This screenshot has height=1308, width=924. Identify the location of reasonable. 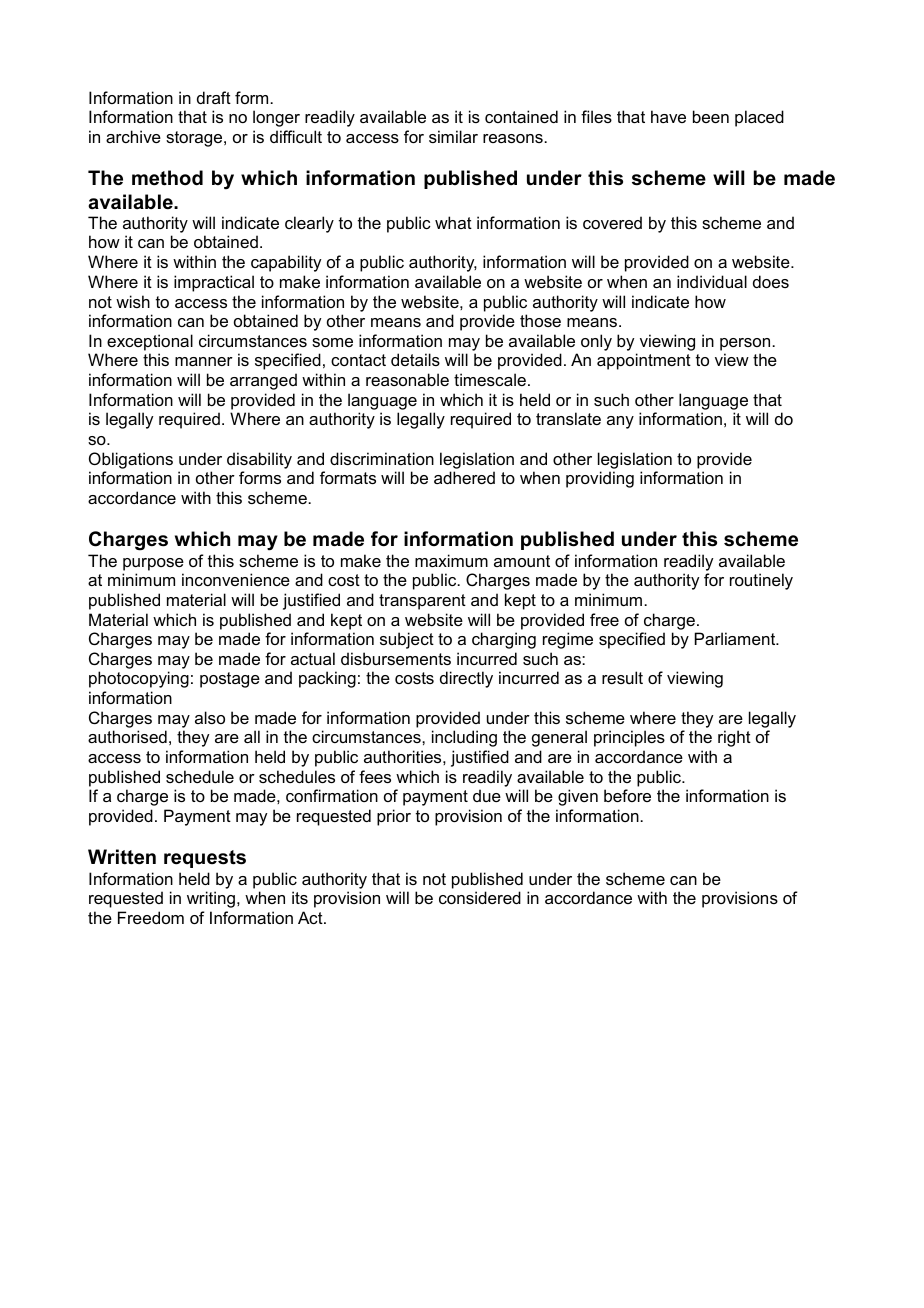
(407, 379).
